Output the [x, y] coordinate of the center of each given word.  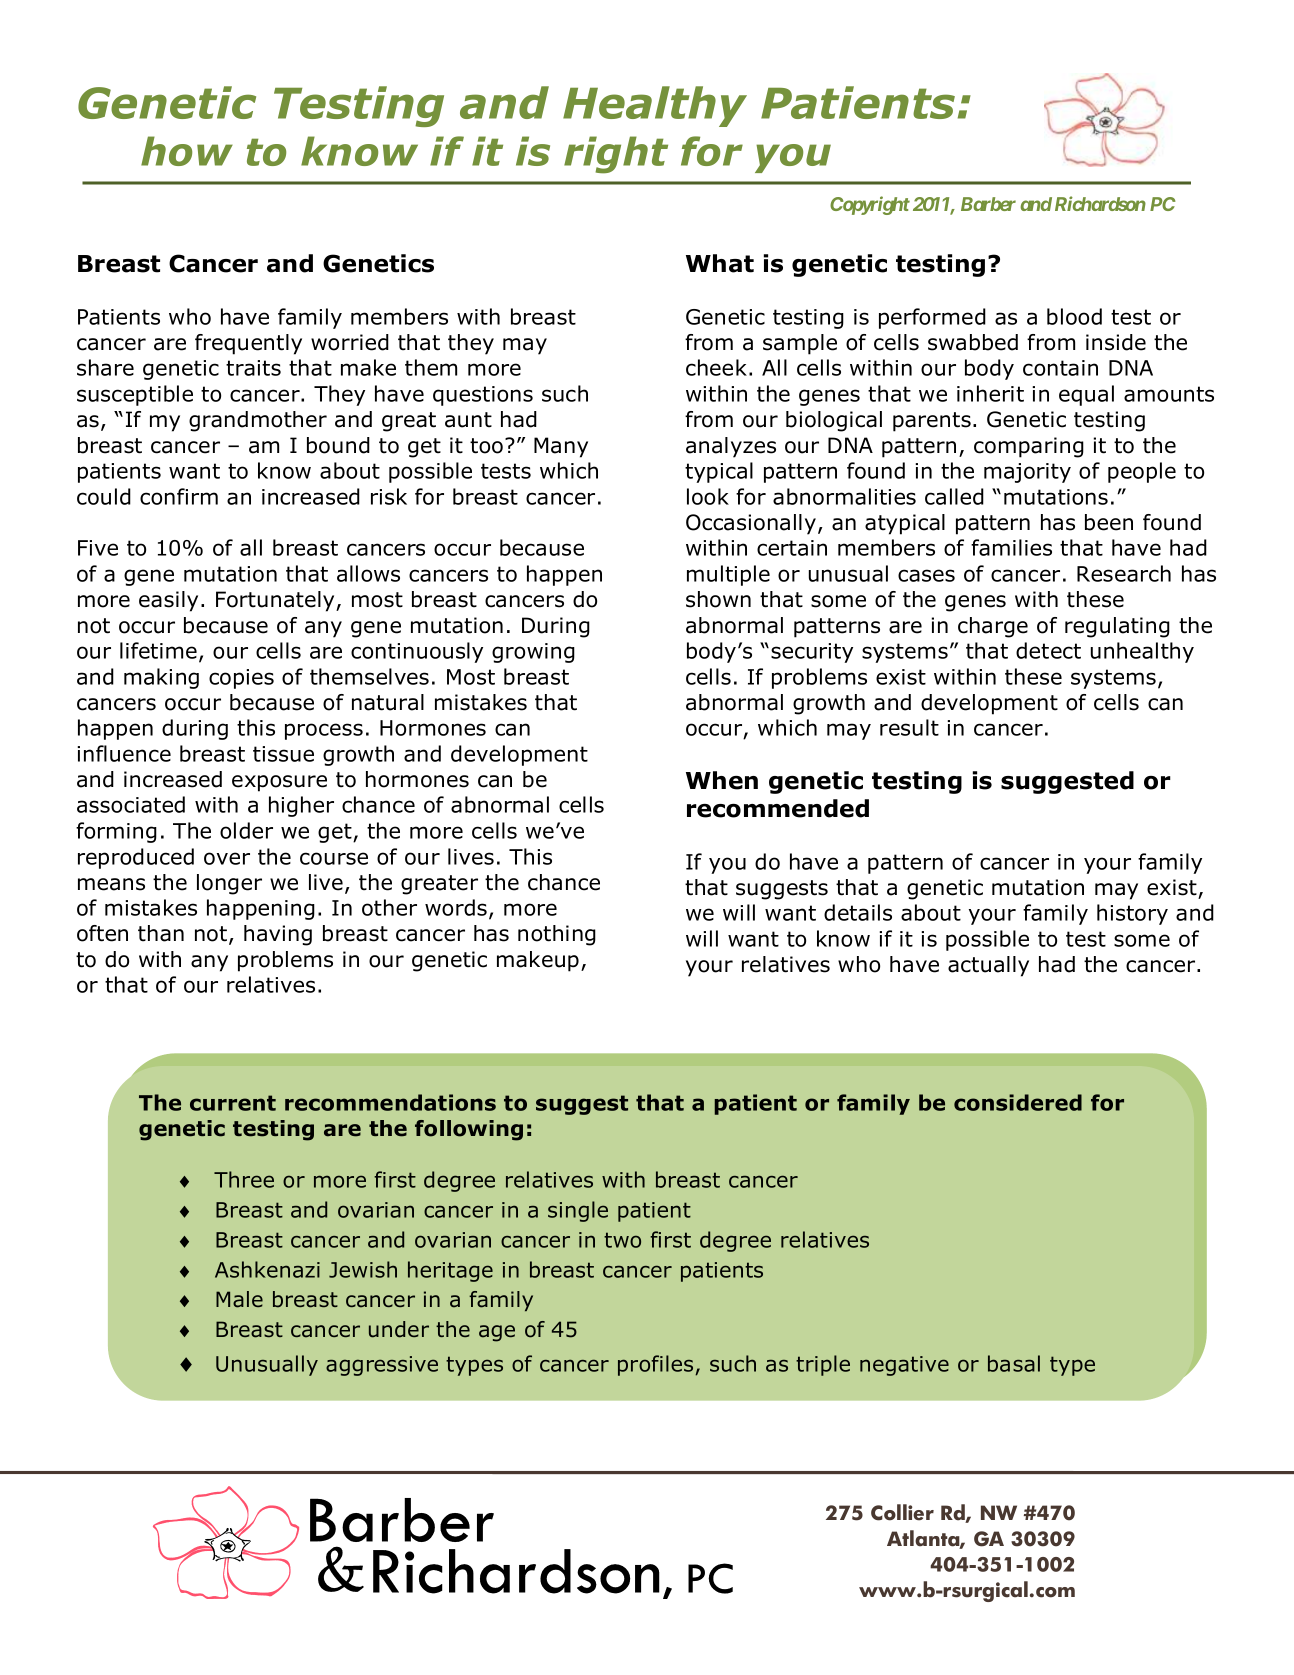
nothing [557, 935]
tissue [283, 754]
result [909, 727]
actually [988, 966]
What [720, 263]
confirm [179, 496]
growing [533, 653]
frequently [248, 344]
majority [1027, 473]
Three [244, 1179]
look [708, 496]
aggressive [382, 1366]
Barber [988, 204]
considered [1018, 1102]
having [278, 935]
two [622, 1240]
